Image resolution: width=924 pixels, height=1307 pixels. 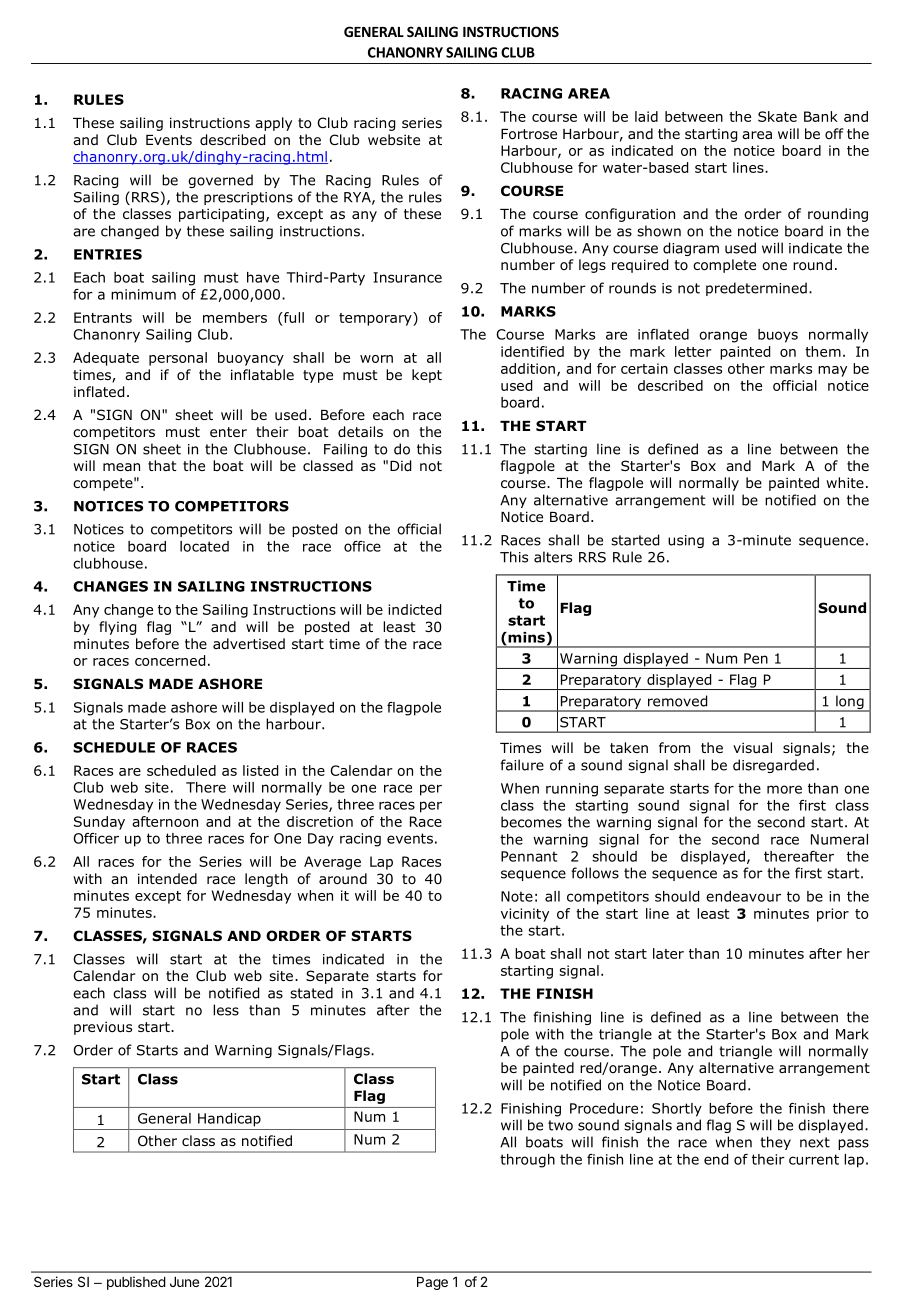 I want to click on governed, so click(x=220, y=181).
